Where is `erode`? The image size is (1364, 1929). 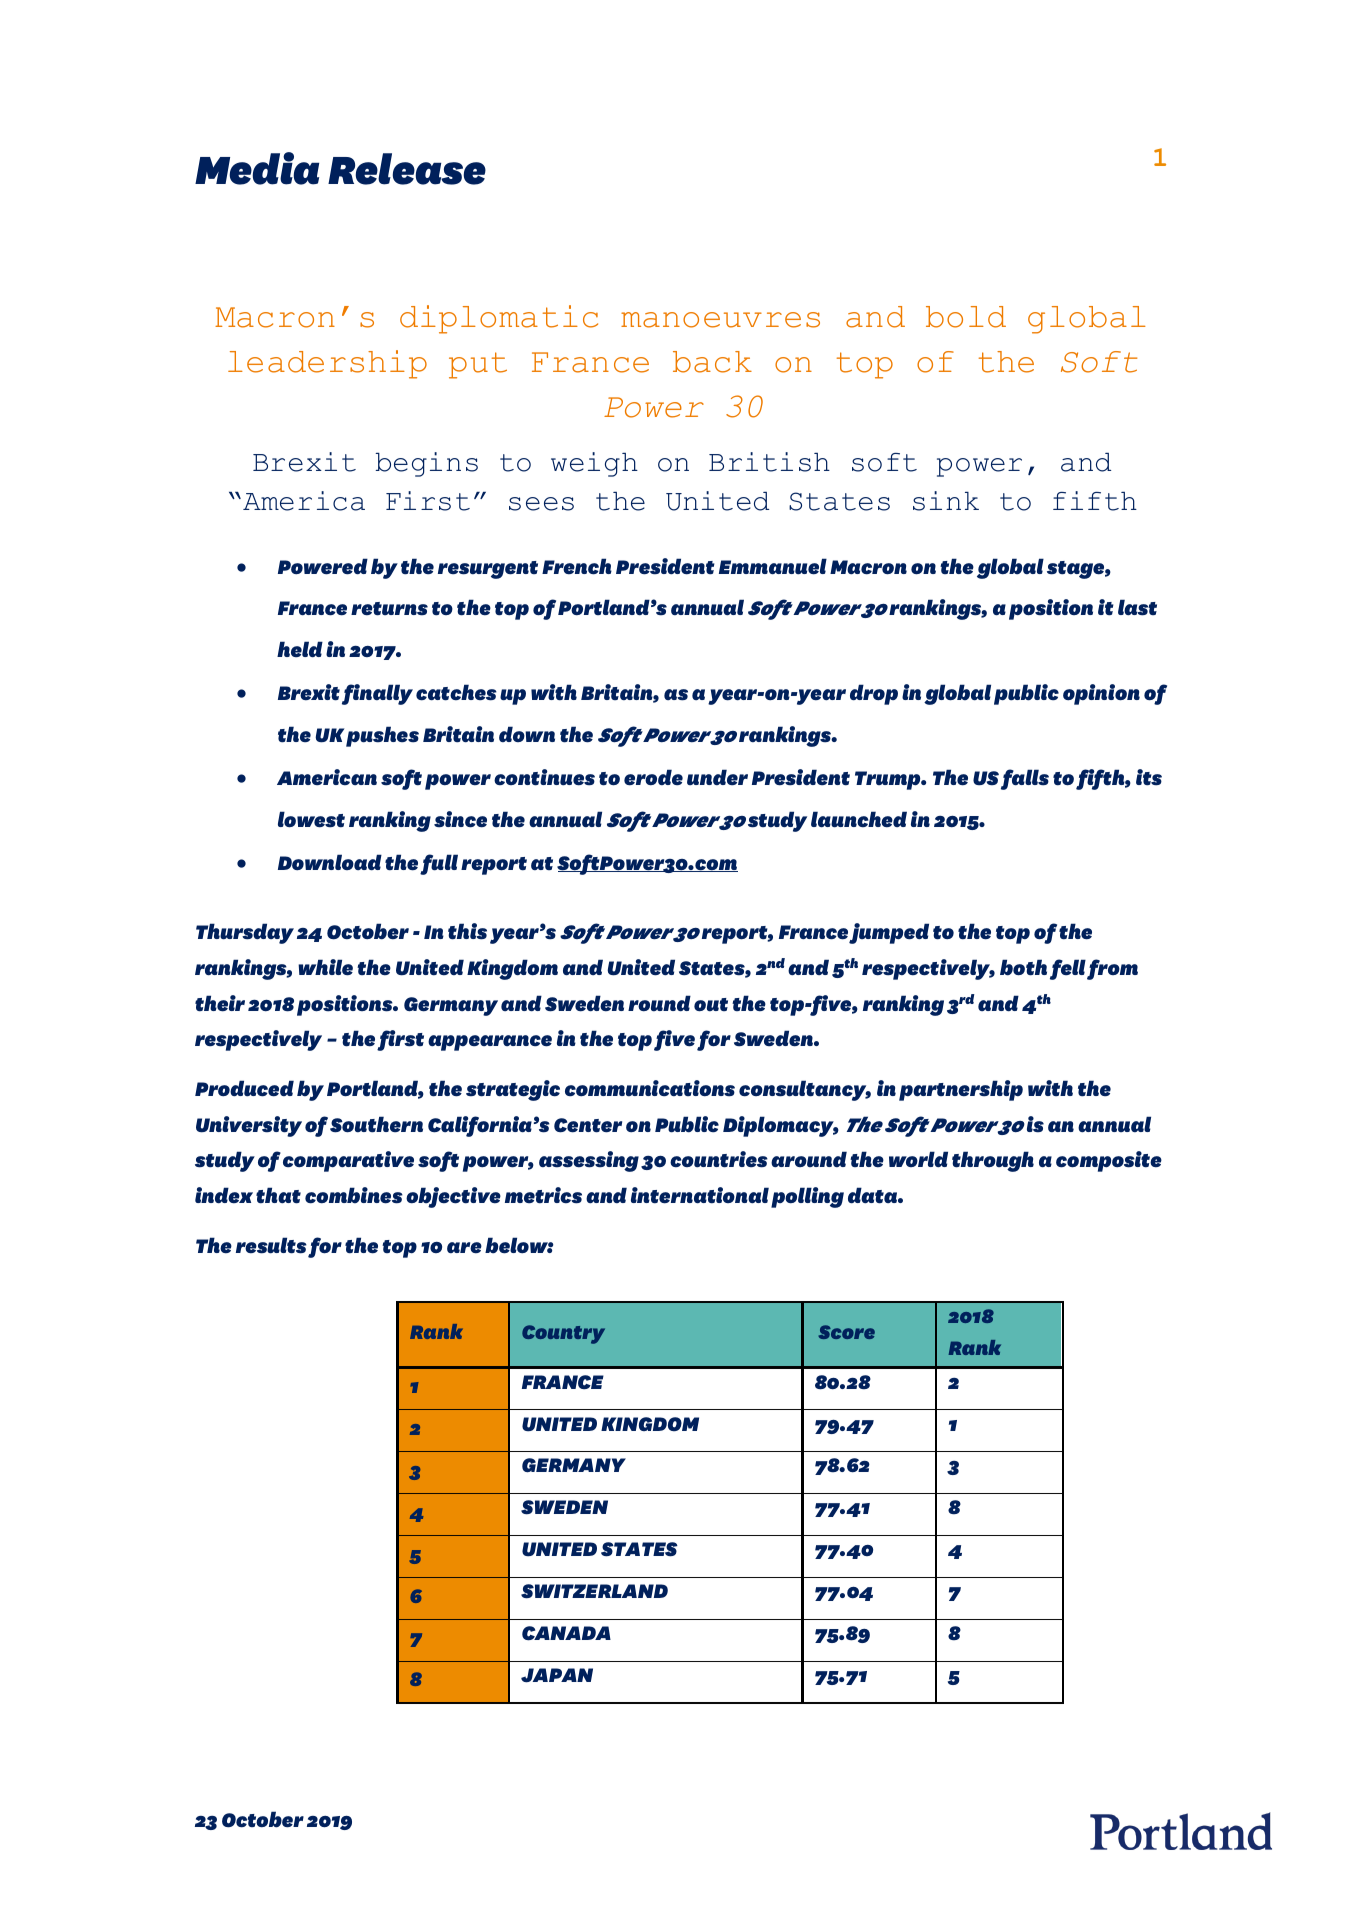 erode is located at coordinates (653, 777).
